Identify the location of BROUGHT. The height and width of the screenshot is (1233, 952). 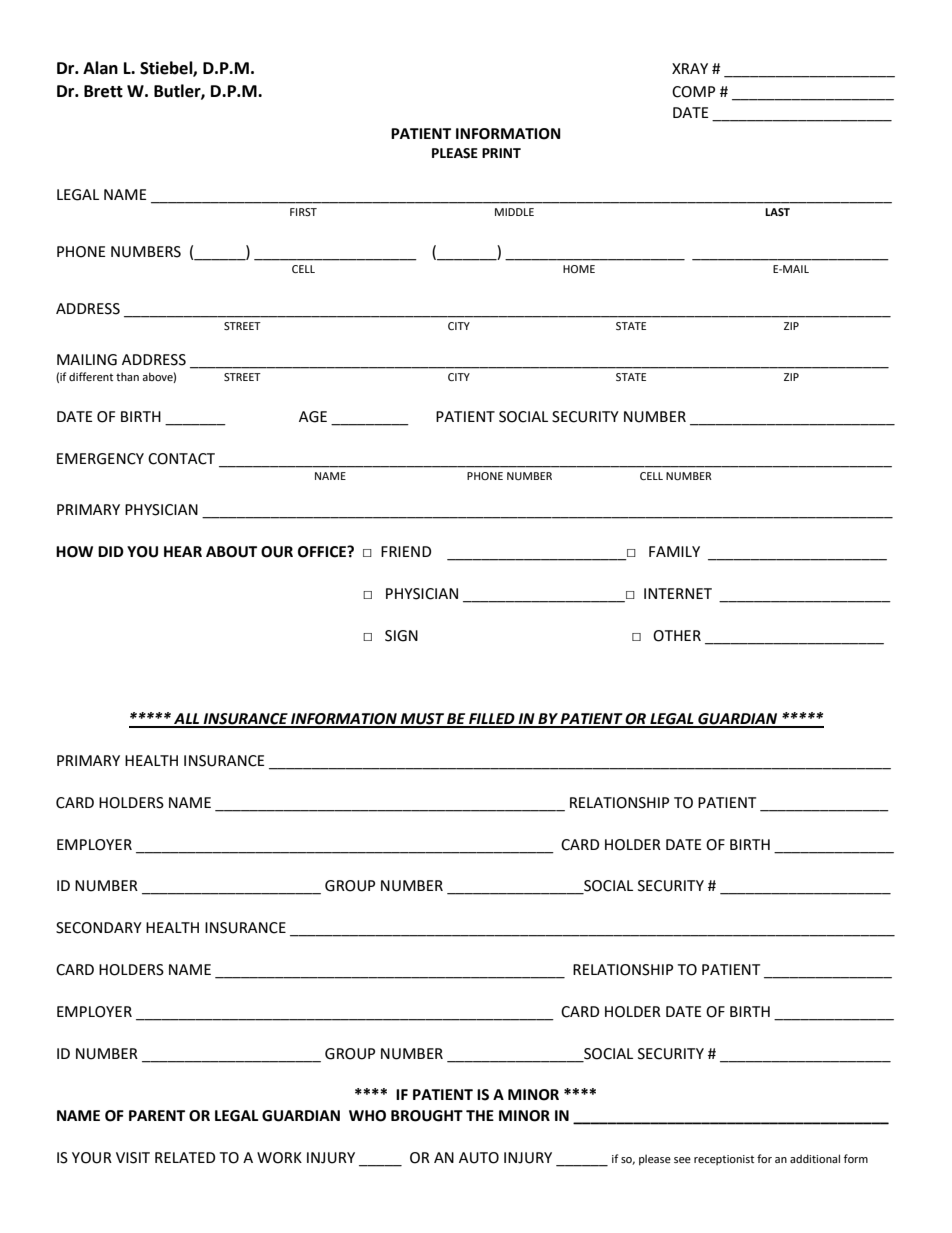
(427, 1116).
